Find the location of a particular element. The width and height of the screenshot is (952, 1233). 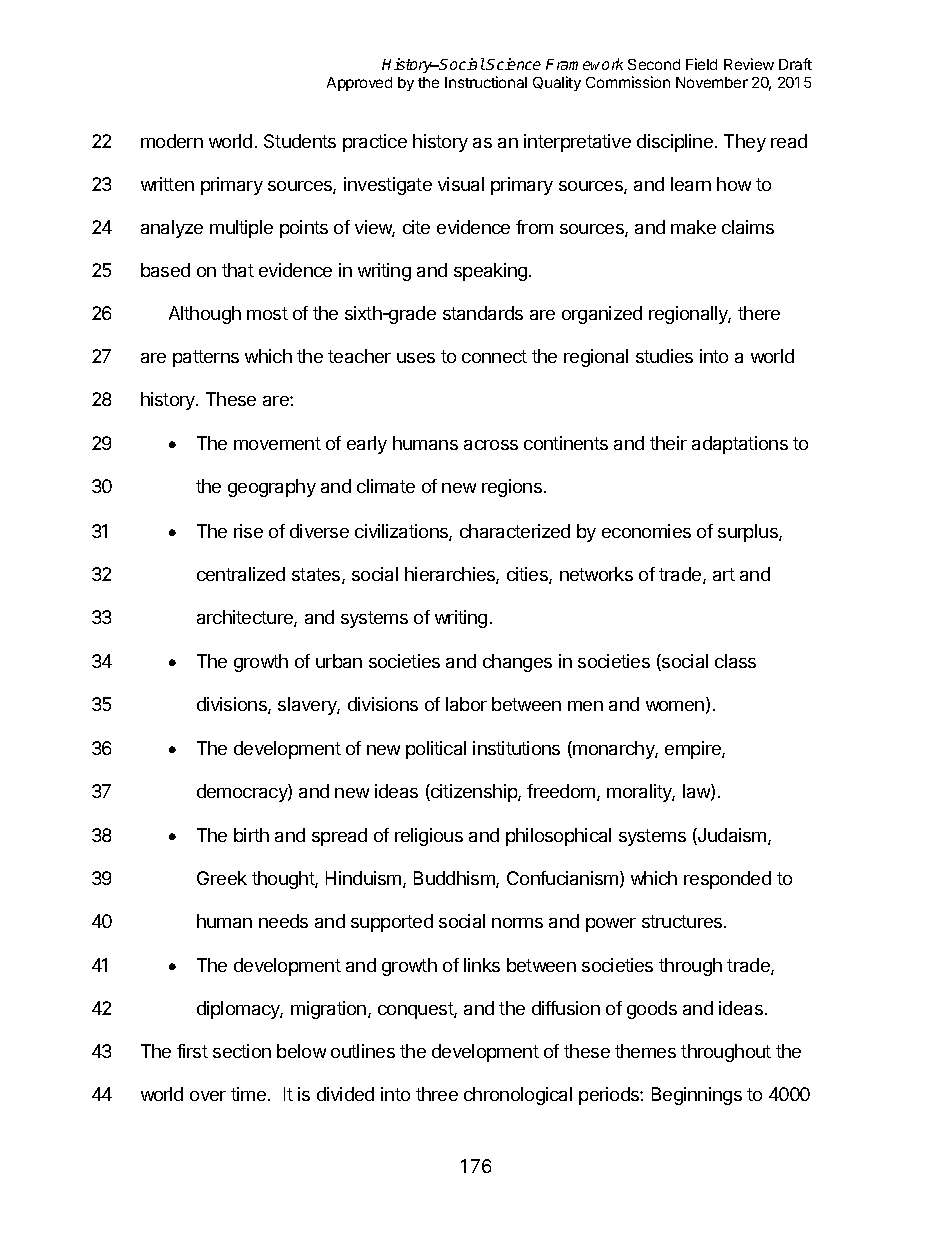

birth is located at coordinates (251, 835).
